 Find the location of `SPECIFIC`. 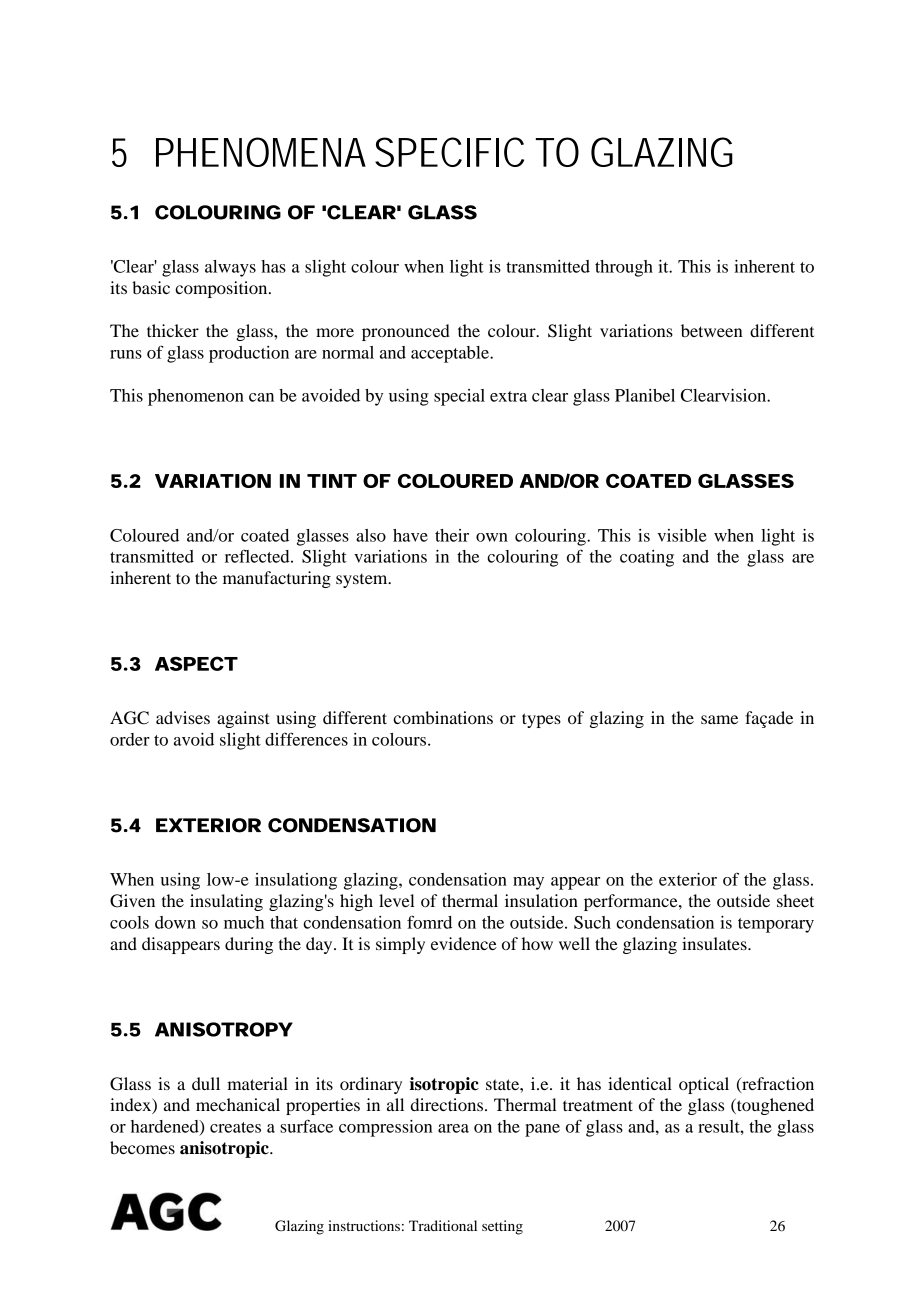

SPECIFIC is located at coordinates (449, 152).
